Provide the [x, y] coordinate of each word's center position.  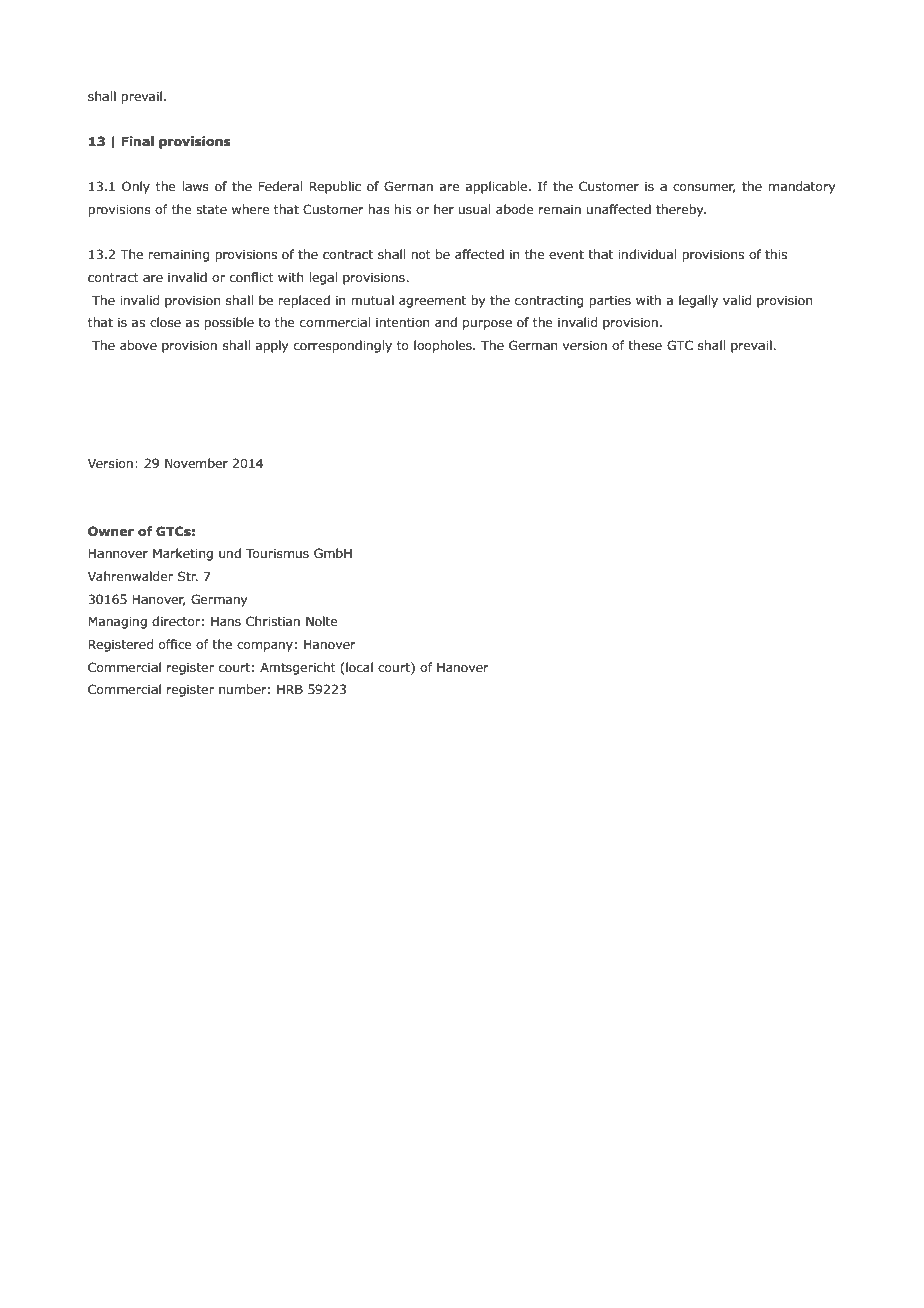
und [230, 553]
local [359, 667]
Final [137, 141]
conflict [252, 277]
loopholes [444, 346]
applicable [498, 187]
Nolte [322, 621]
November [196, 463]
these [645, 345]
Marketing [183, 554]
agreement [432, 302]
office [175, 644]
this [776, 254]
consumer [704, 188]
